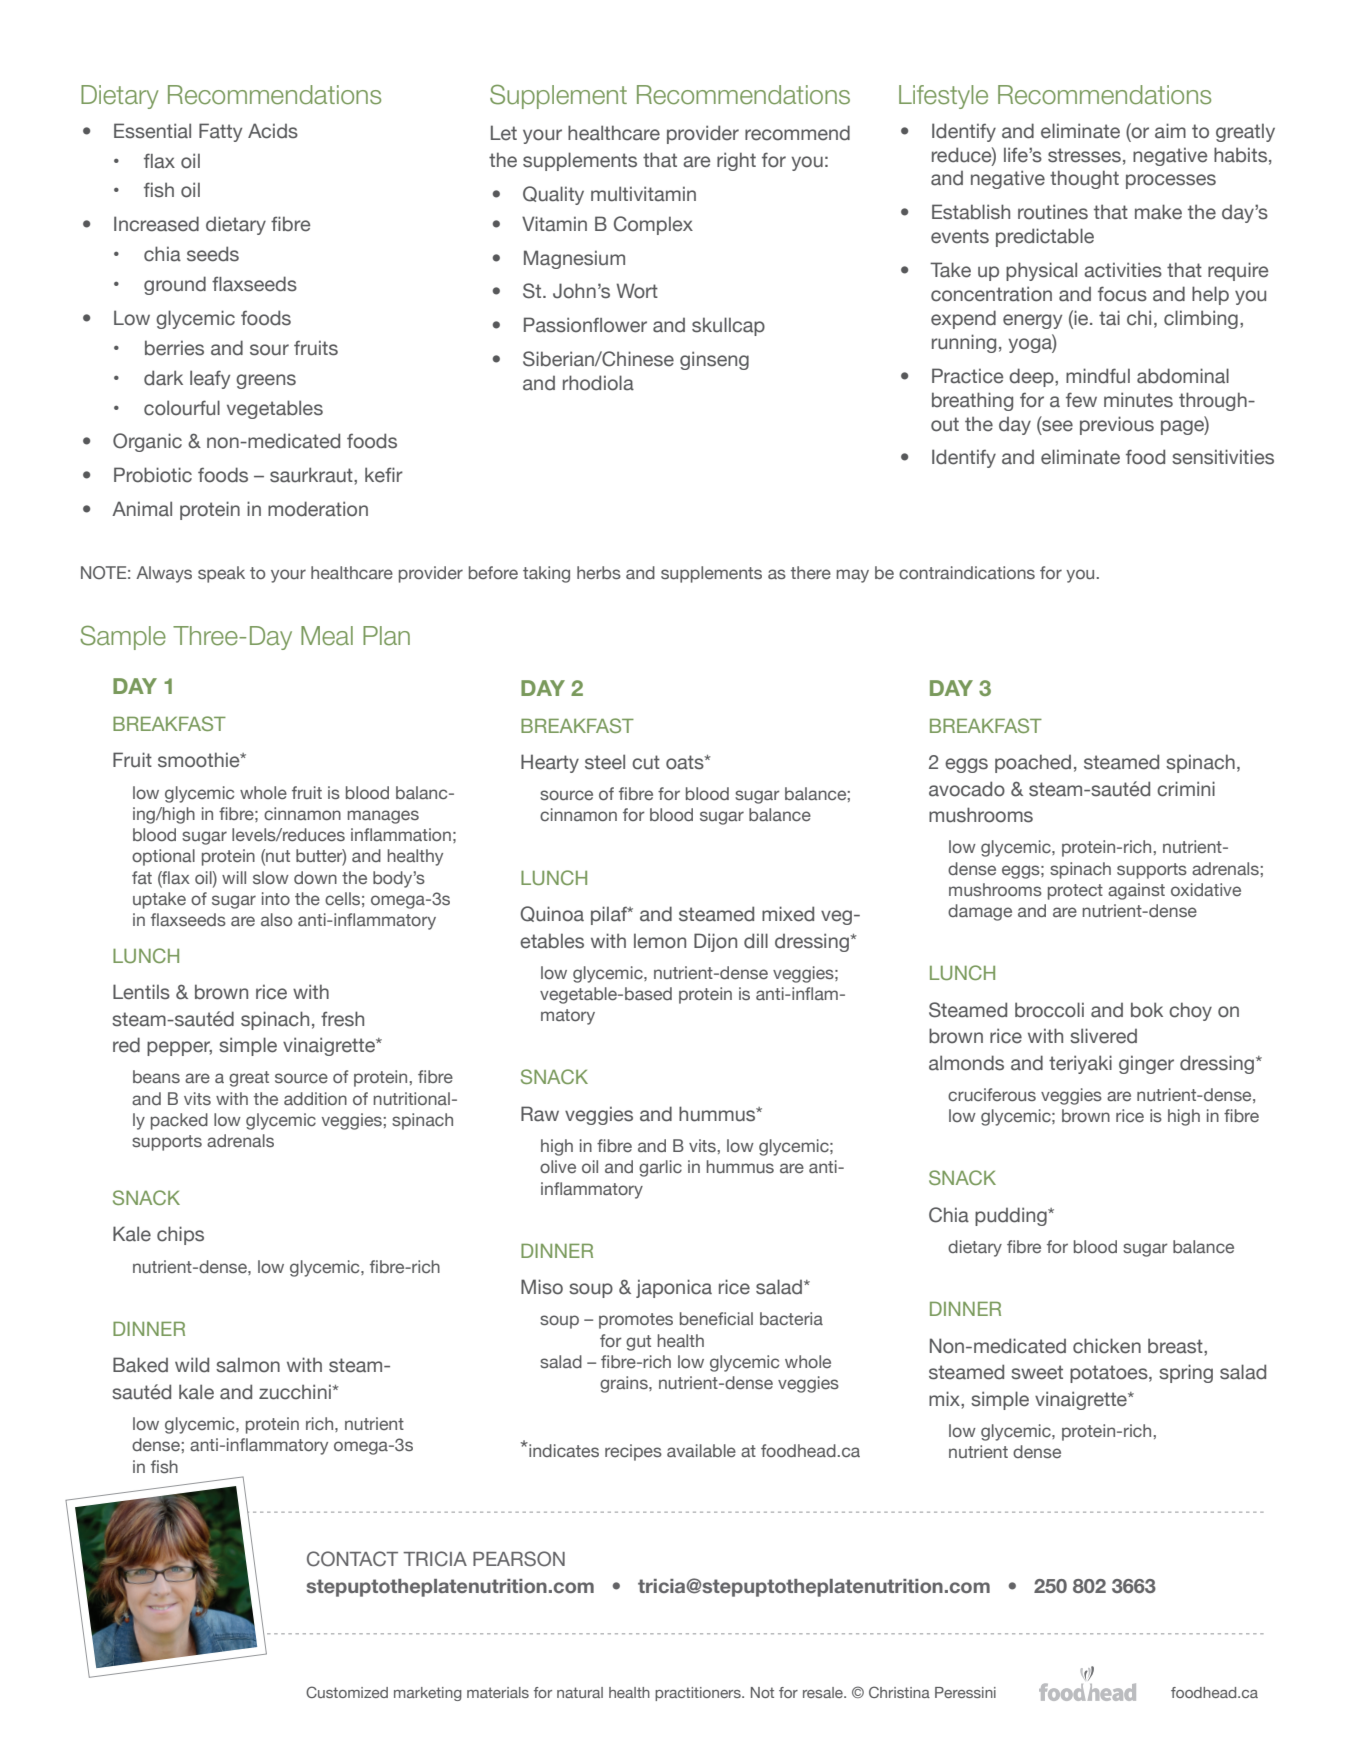  Describe the element at coordinates (1075, 892) in the screenshot. I see `protect` at that location.
